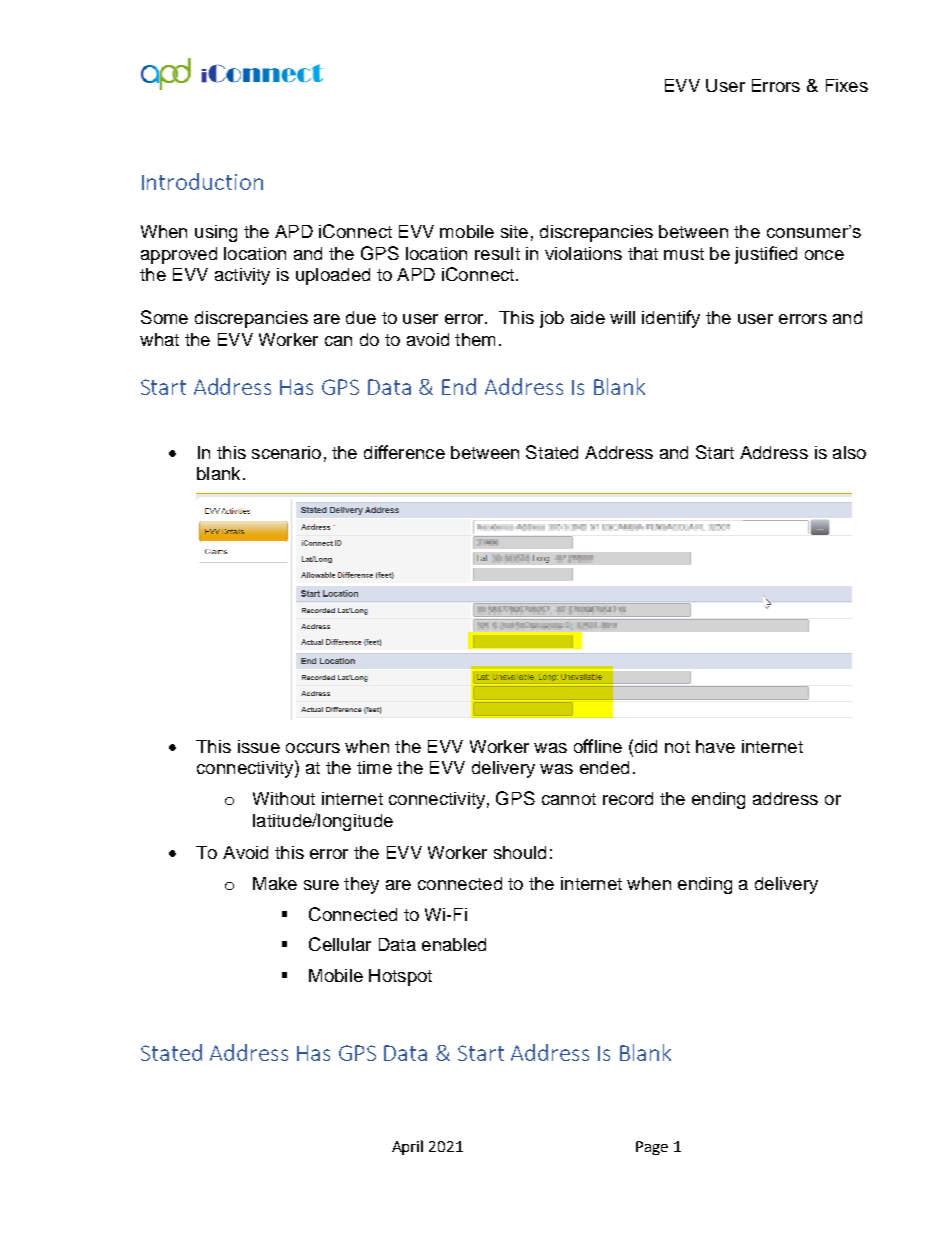  Describe the element at coordinates (404, 452) in the page. I see `difference` at that location.
